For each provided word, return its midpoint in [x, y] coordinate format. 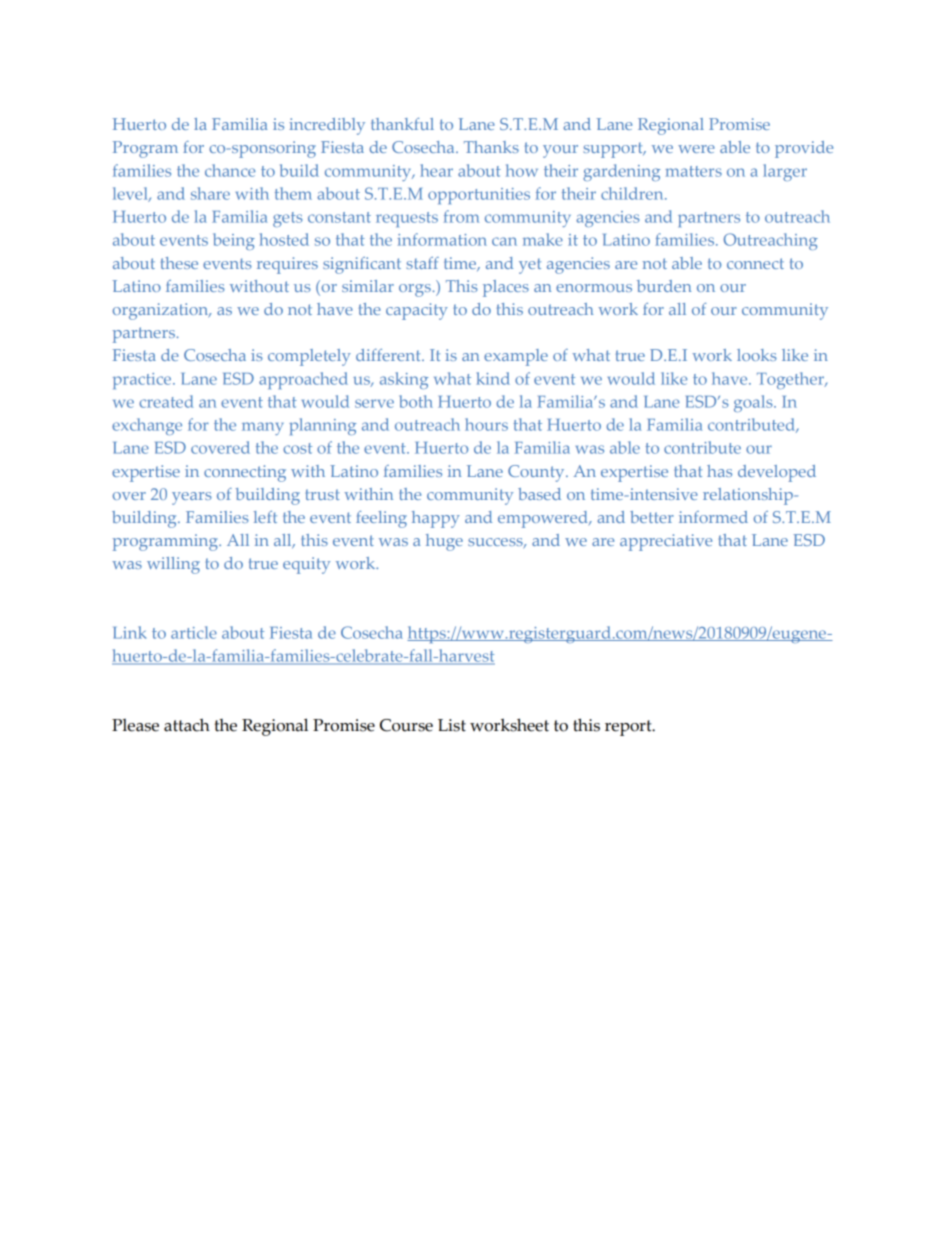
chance [230, 170]
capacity [417, 311]
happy [436, 519]
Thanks [491, 147]
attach [187, 725]
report [629, 728]
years [192, 498]
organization [162, 311]
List [452, 725]
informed [713, 517]
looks [757, 355]
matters [693, 171]
